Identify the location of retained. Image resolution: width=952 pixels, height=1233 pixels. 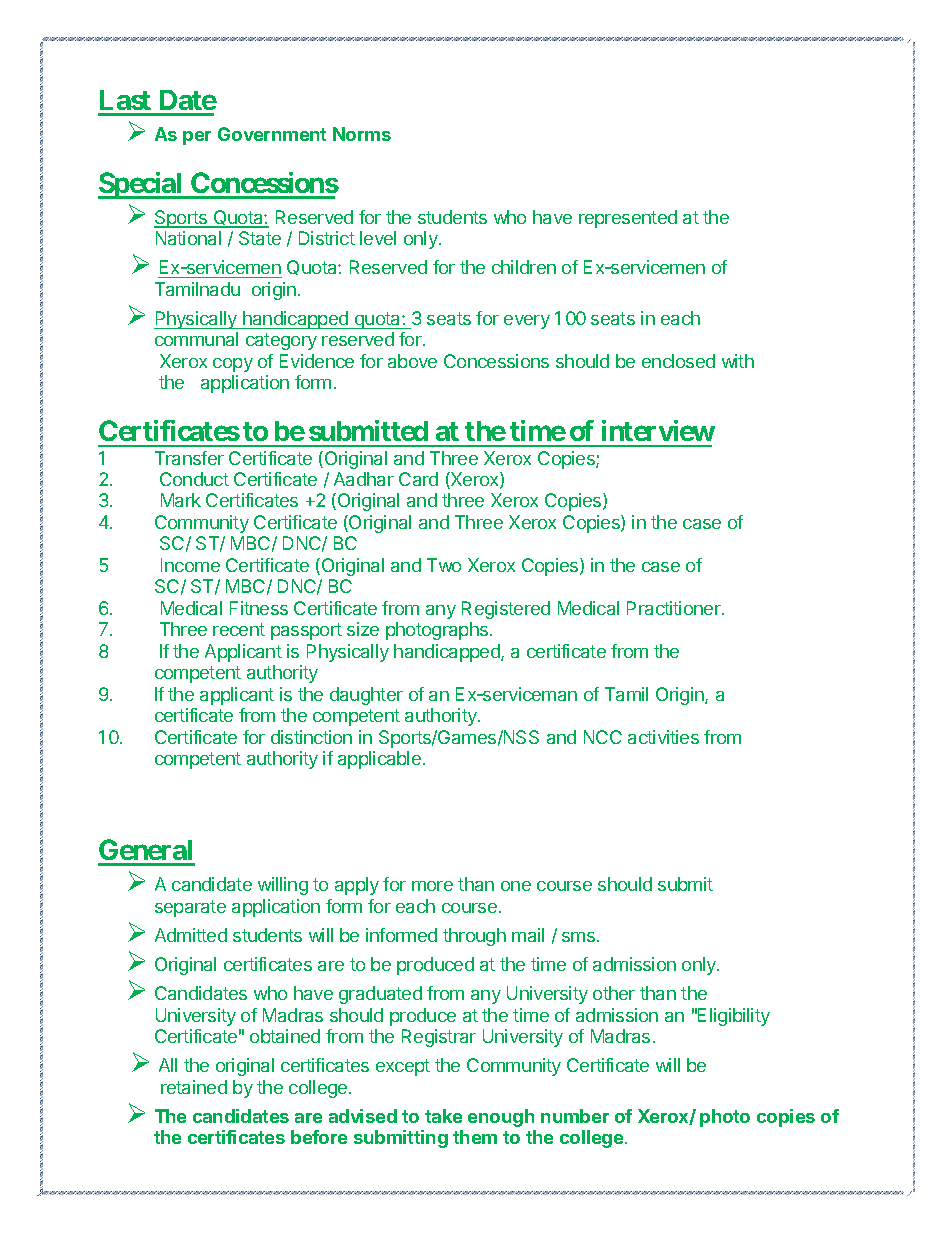
(194, 1087).
